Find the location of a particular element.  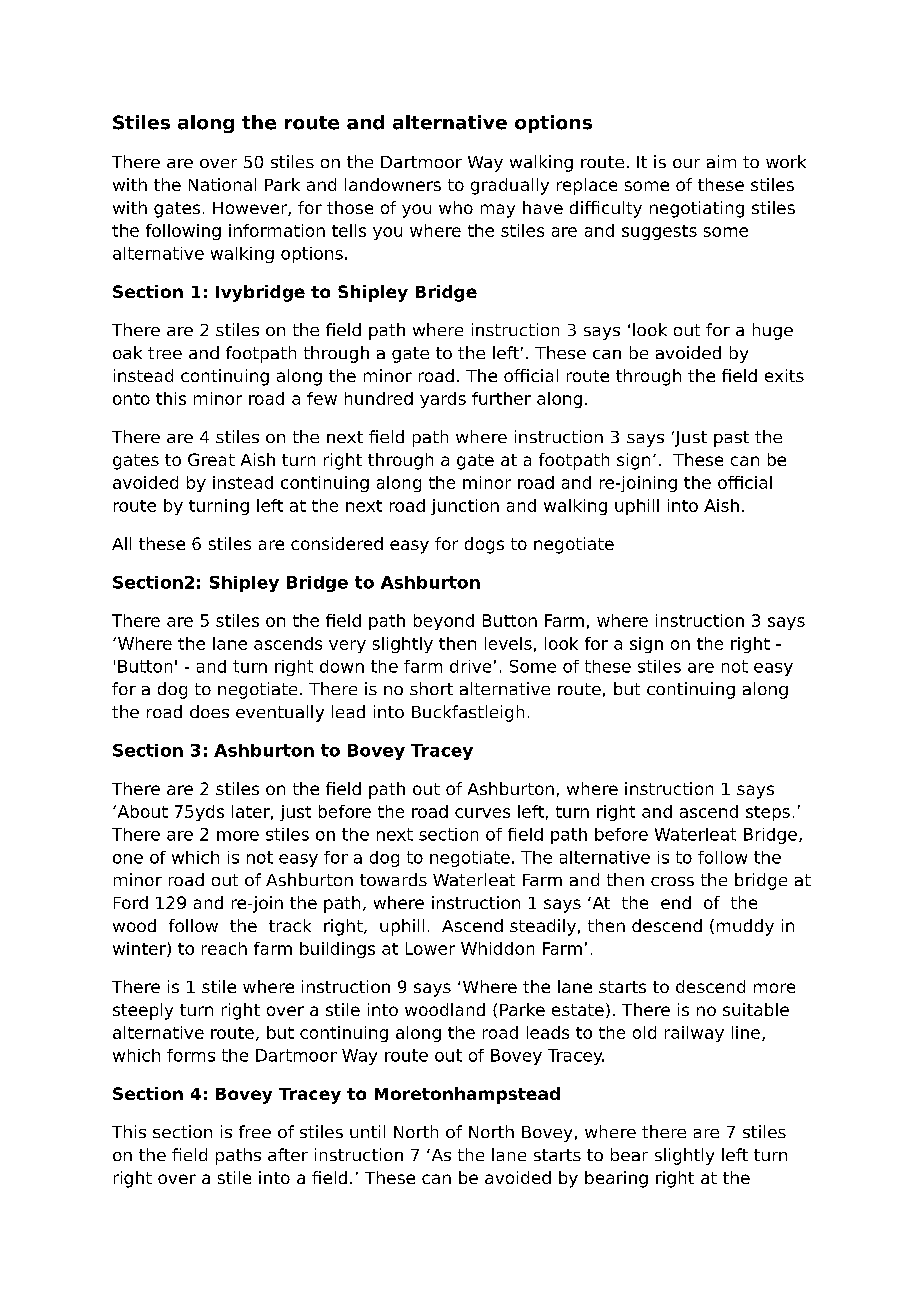

railway is located at coordinates (694, 1034).
